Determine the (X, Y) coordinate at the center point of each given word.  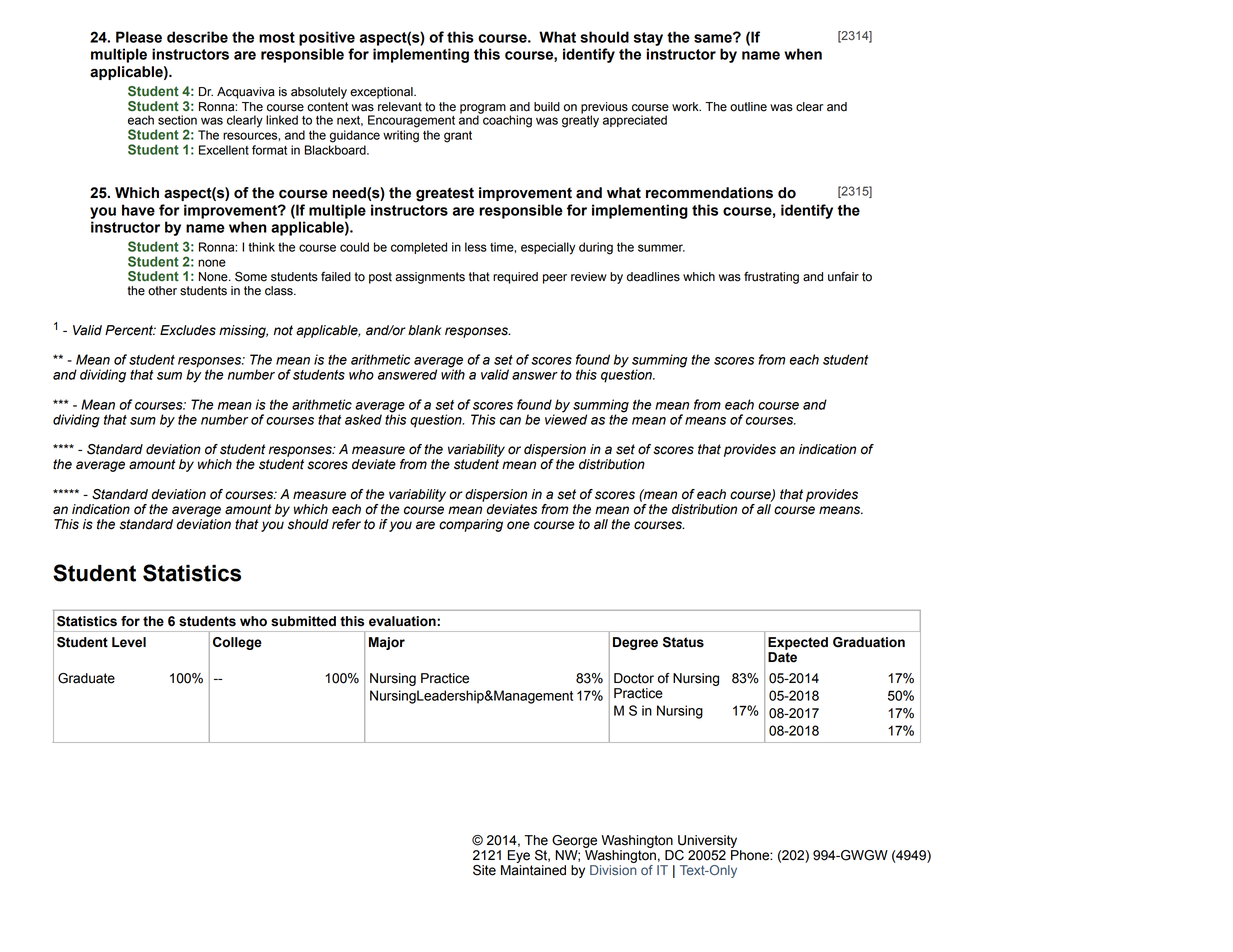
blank (424, 330)
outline (748, 107)
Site (484, 870)
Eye (519, 856)
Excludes (188, 330)
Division (613, 870)
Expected (798, 643)
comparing (471, 525)
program (483, 110)
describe (197, 37)
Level (129, 642)
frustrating (771, 277)
